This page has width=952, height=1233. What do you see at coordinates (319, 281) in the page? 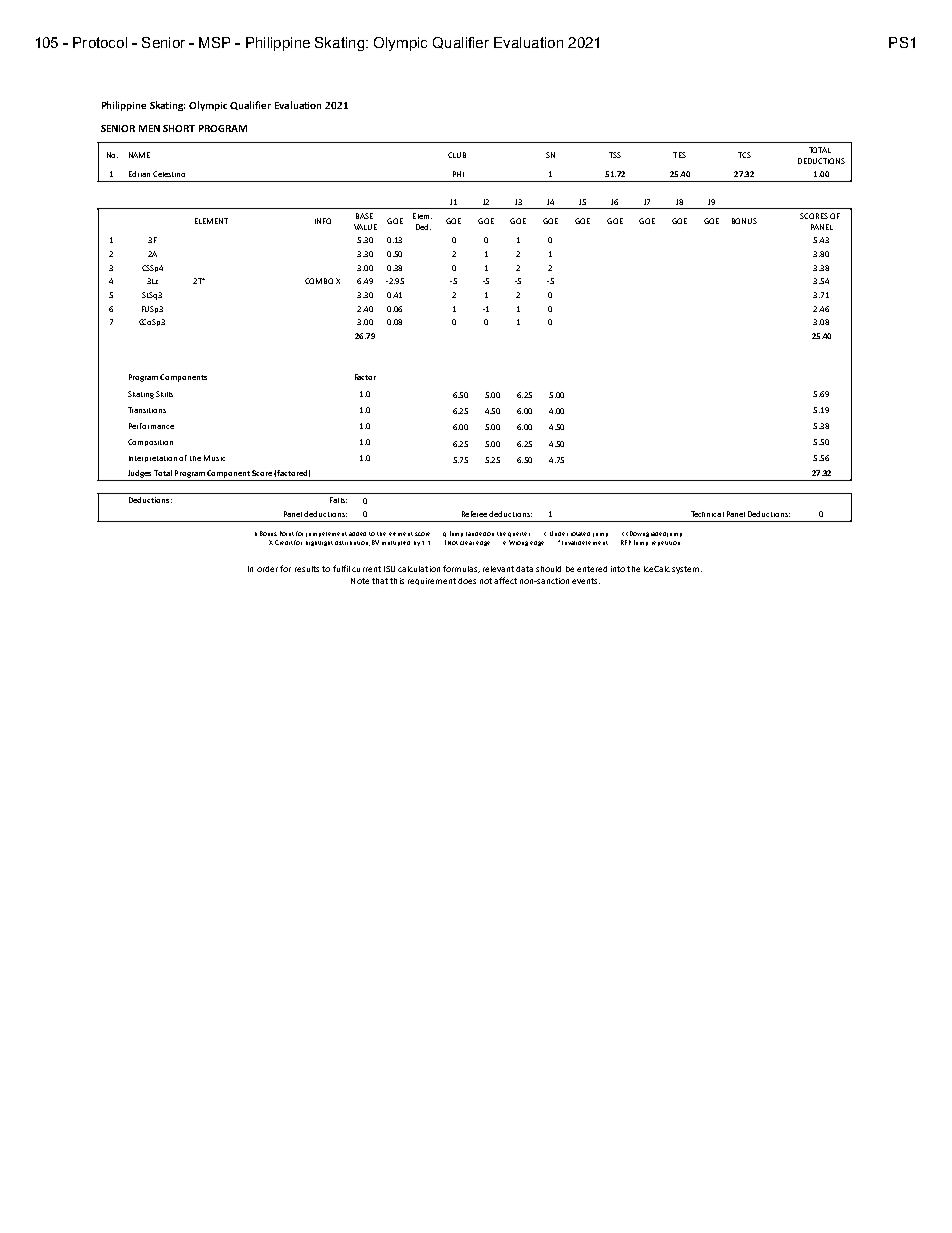
I see `COMBO` at bounding box center [319, 281].
